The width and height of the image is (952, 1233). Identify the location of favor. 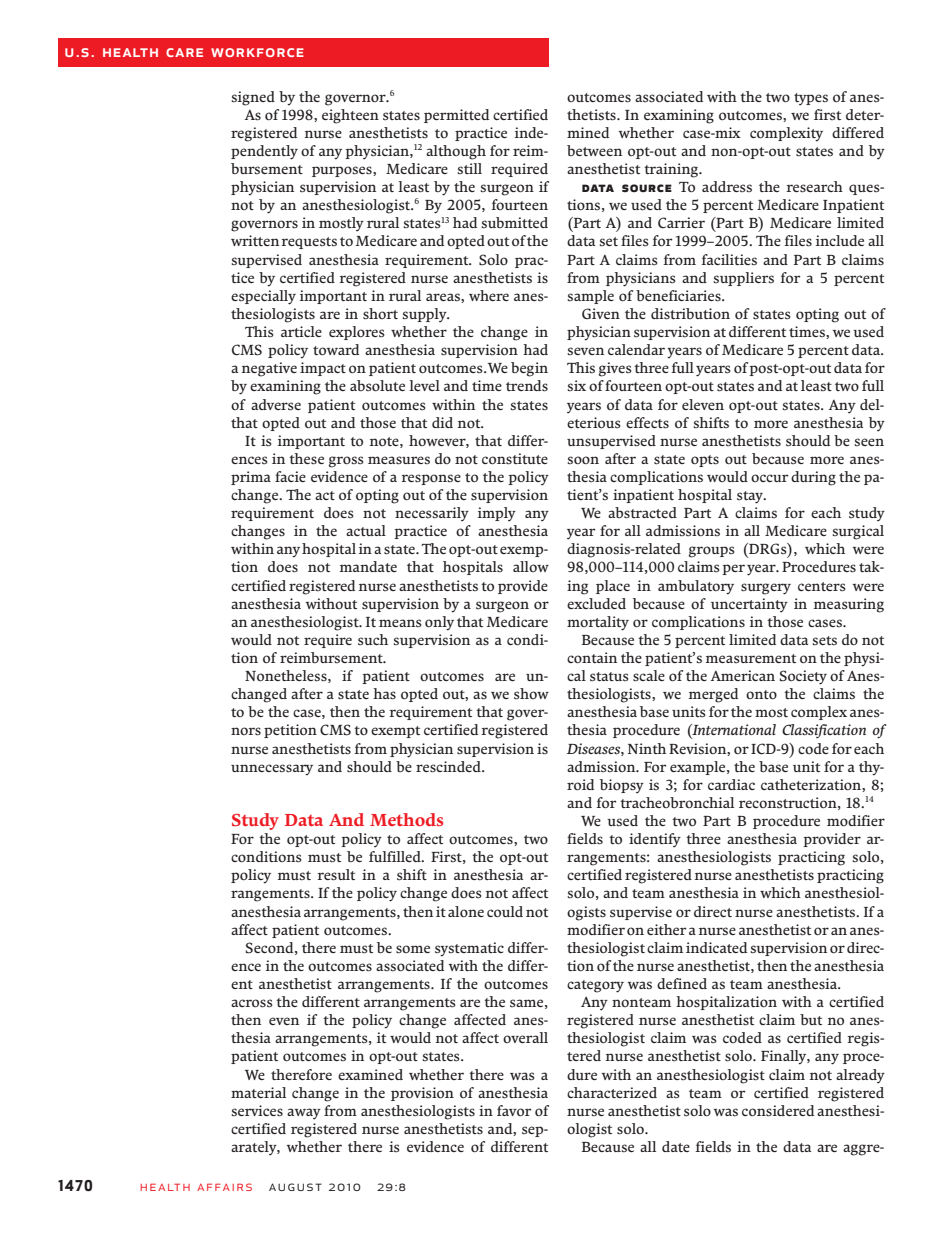
(514, 1110).
